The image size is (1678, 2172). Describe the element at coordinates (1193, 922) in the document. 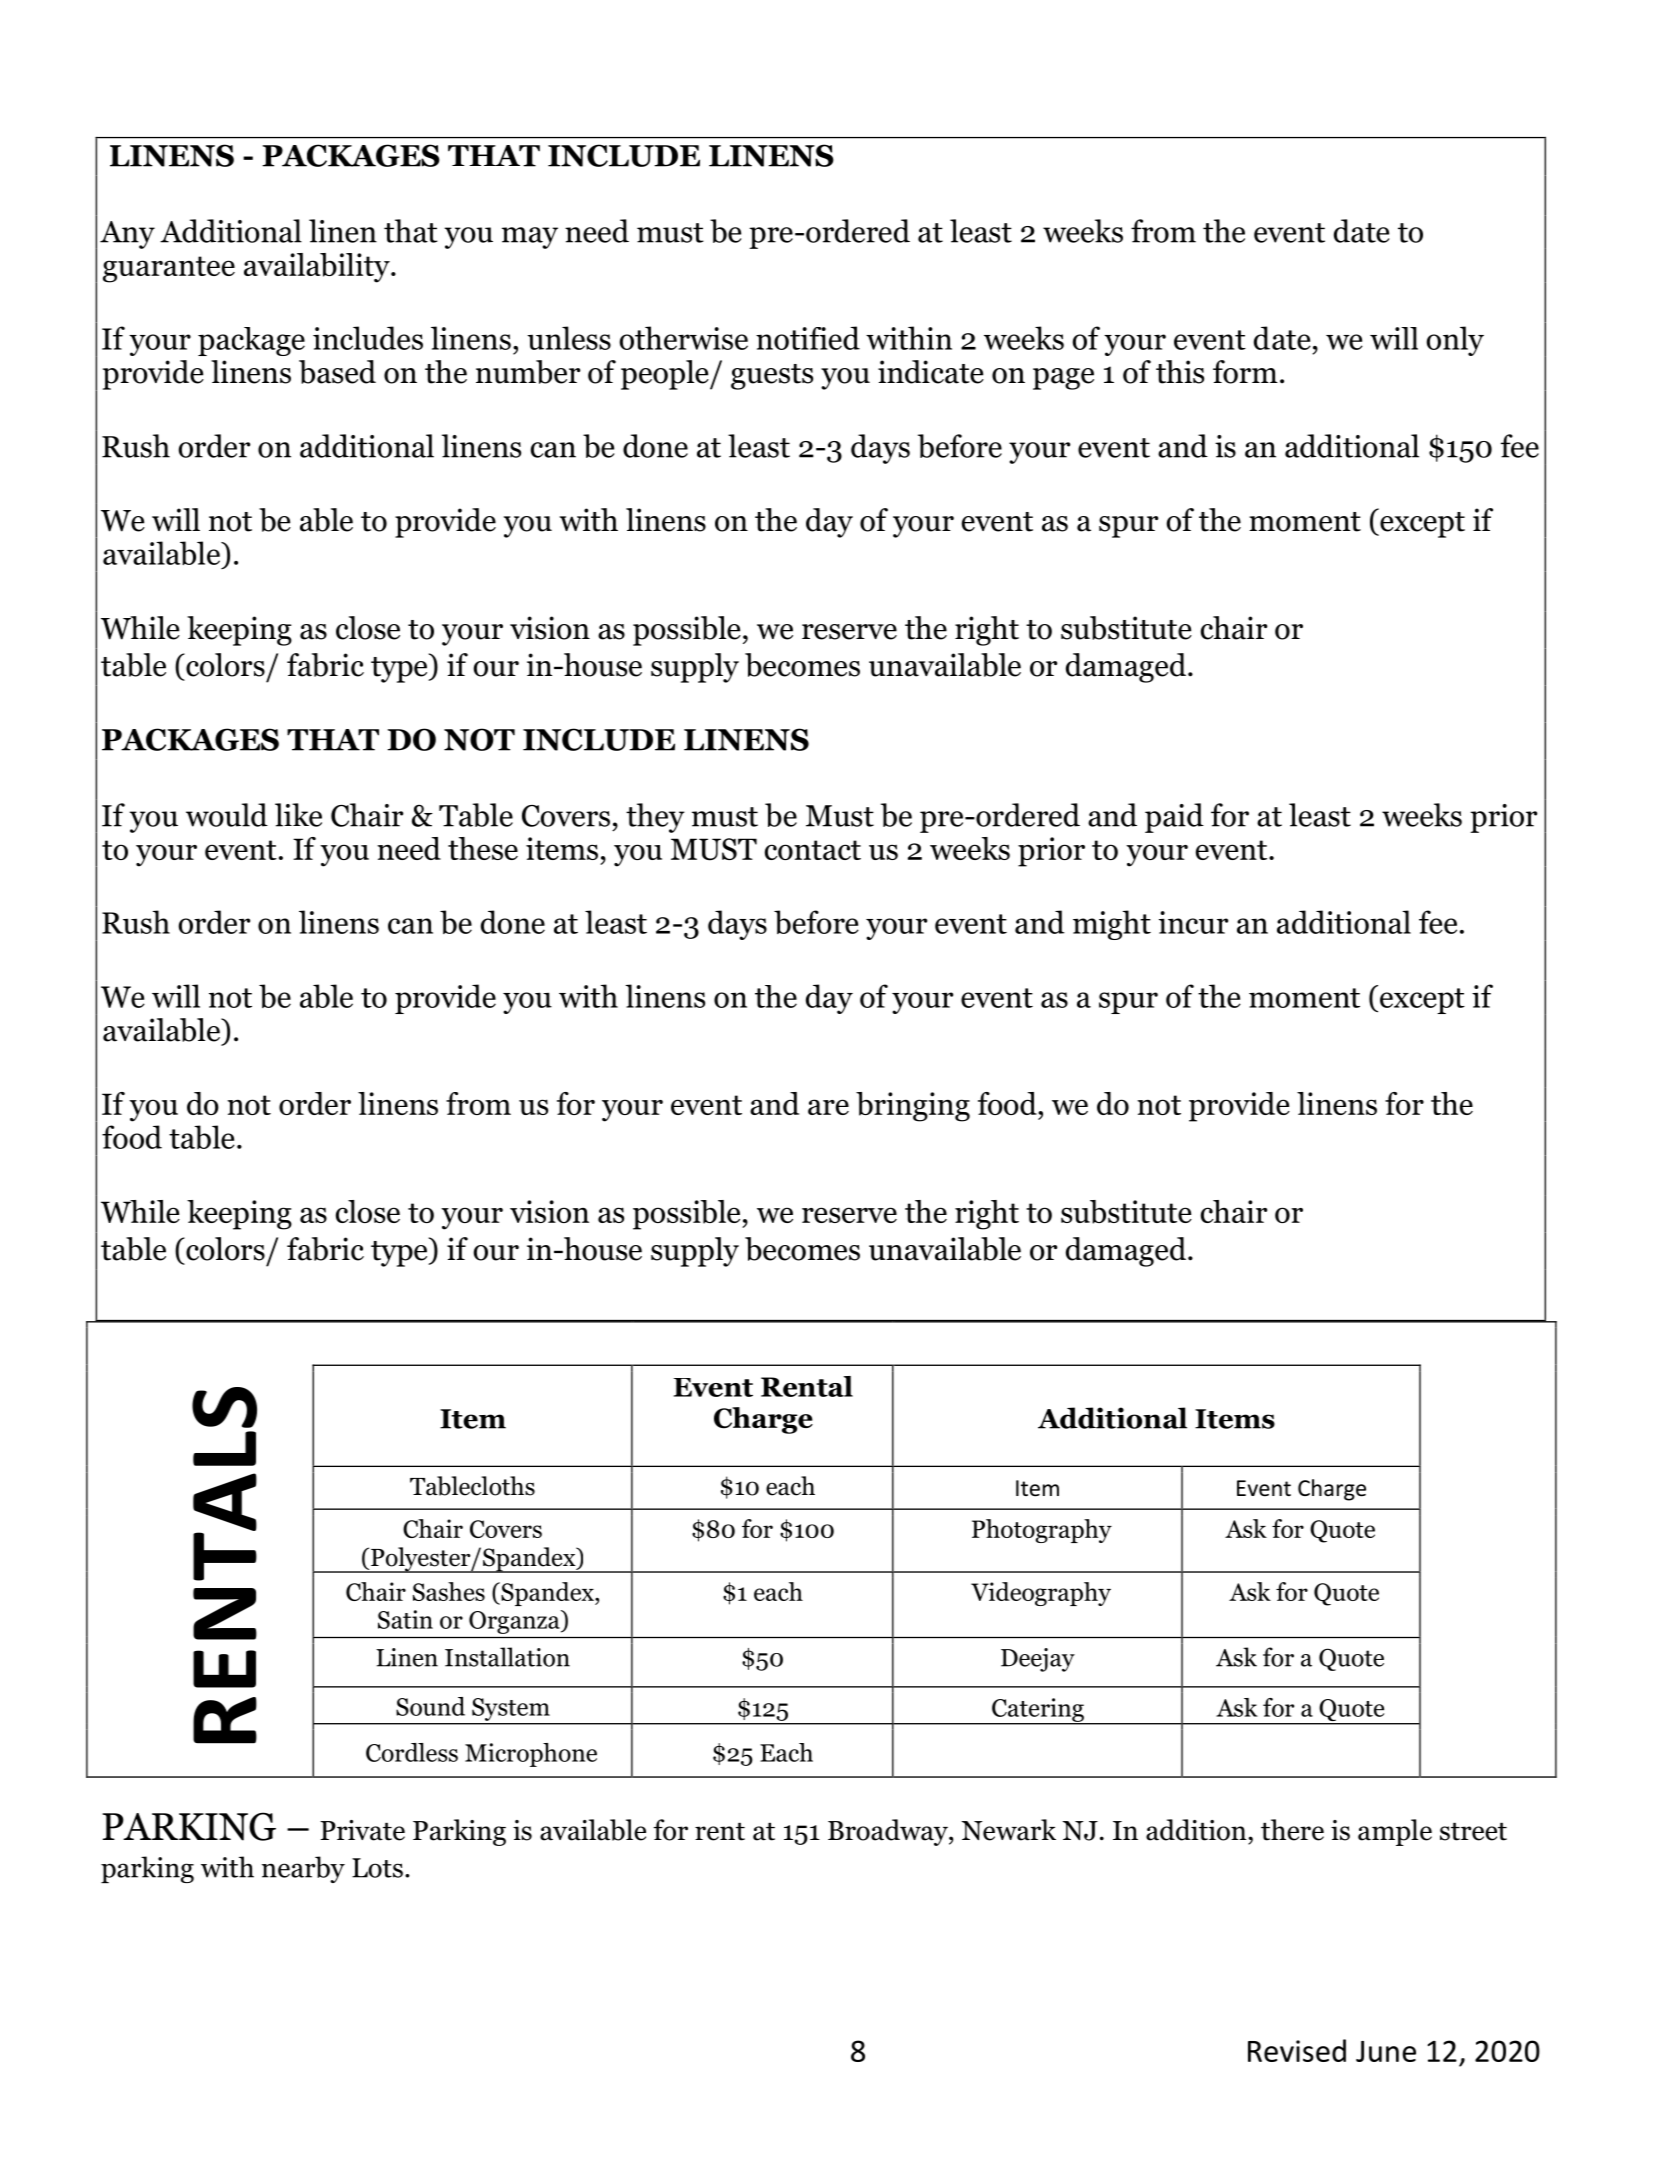

I see `incur` at that location.
